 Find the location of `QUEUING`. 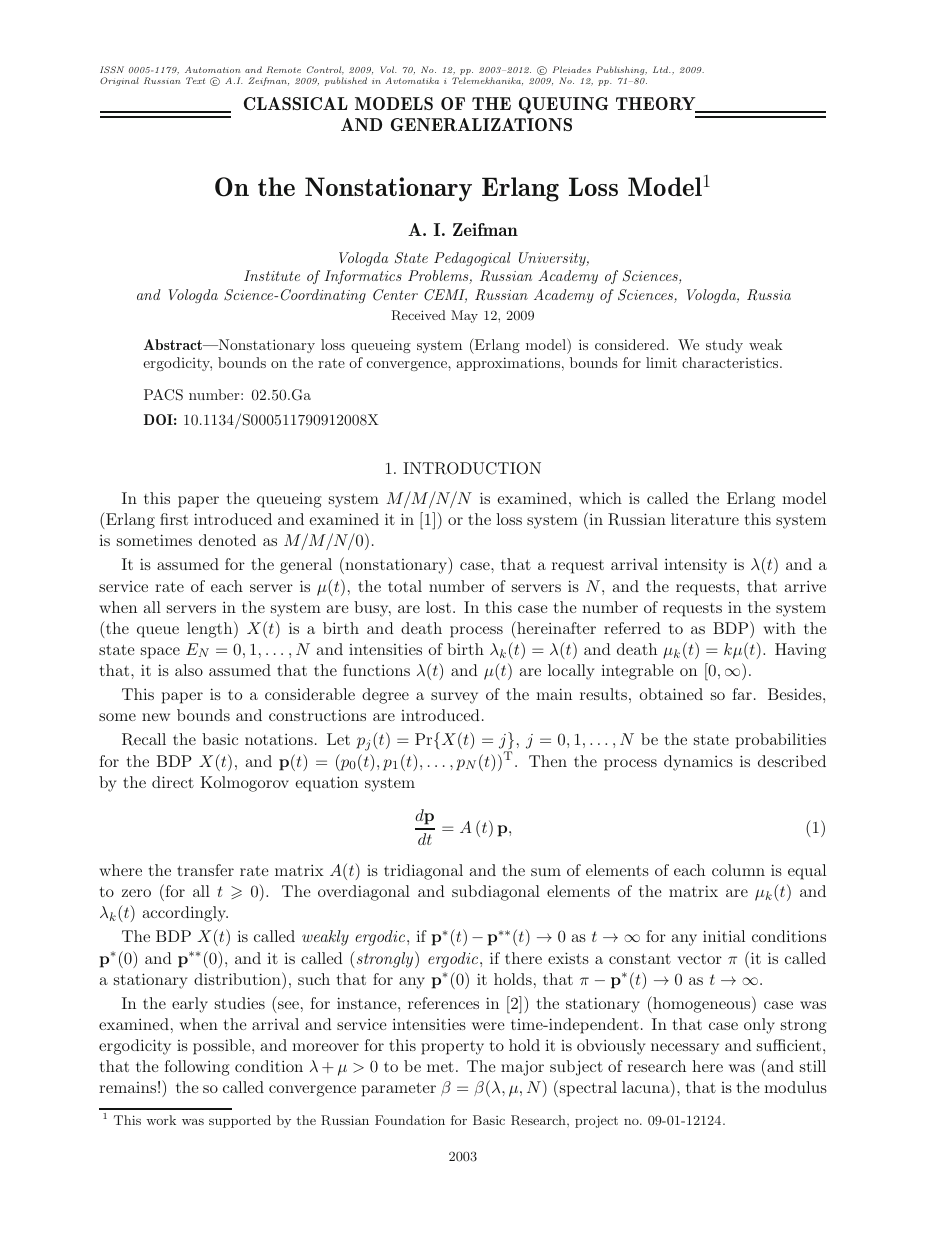

QUEUING is located at coordinates (563, 105).
